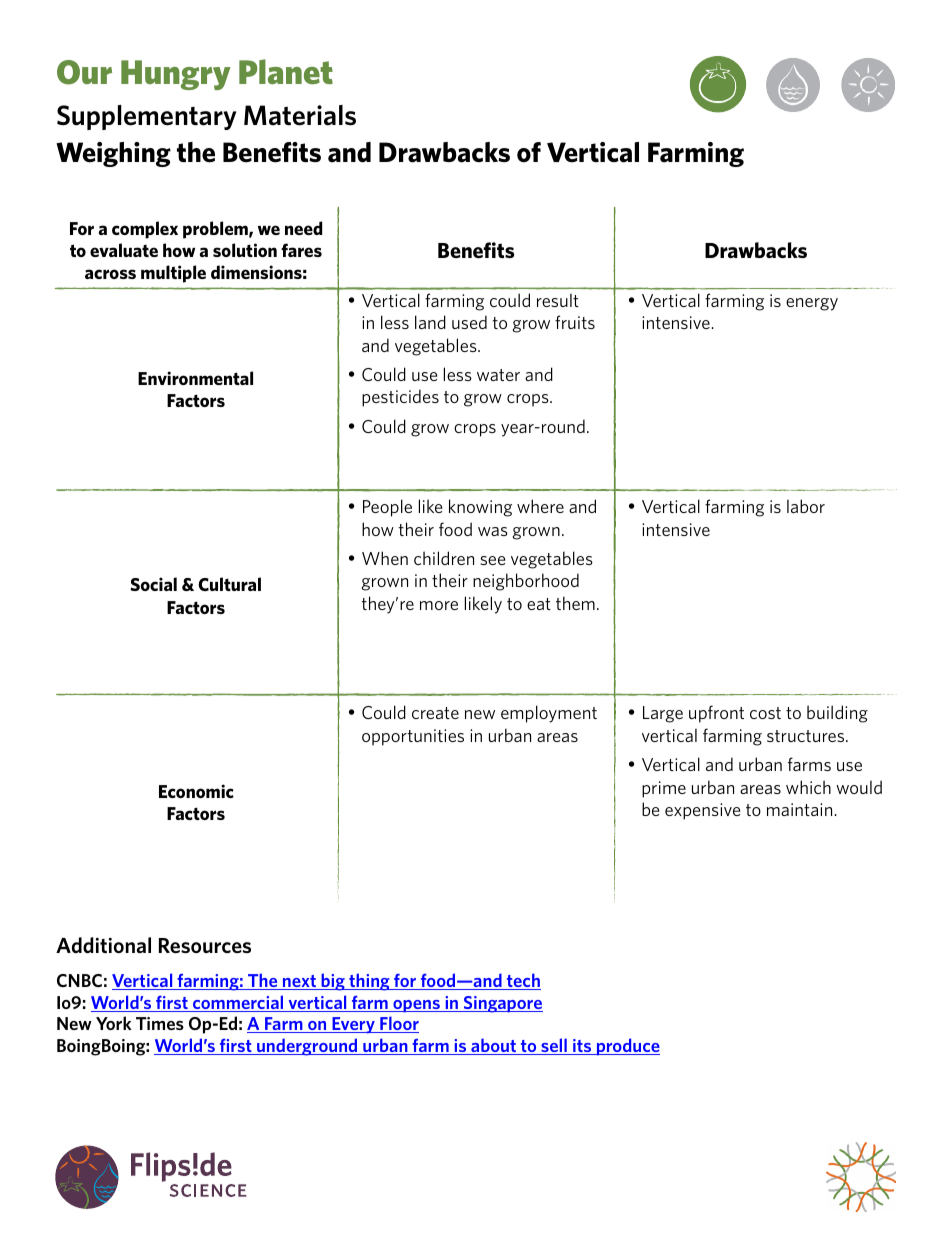 The image size is (952, 1233). What do you see at coordinates (808, 787) in the document?
I see `which` at bounding box center [808, 787].
